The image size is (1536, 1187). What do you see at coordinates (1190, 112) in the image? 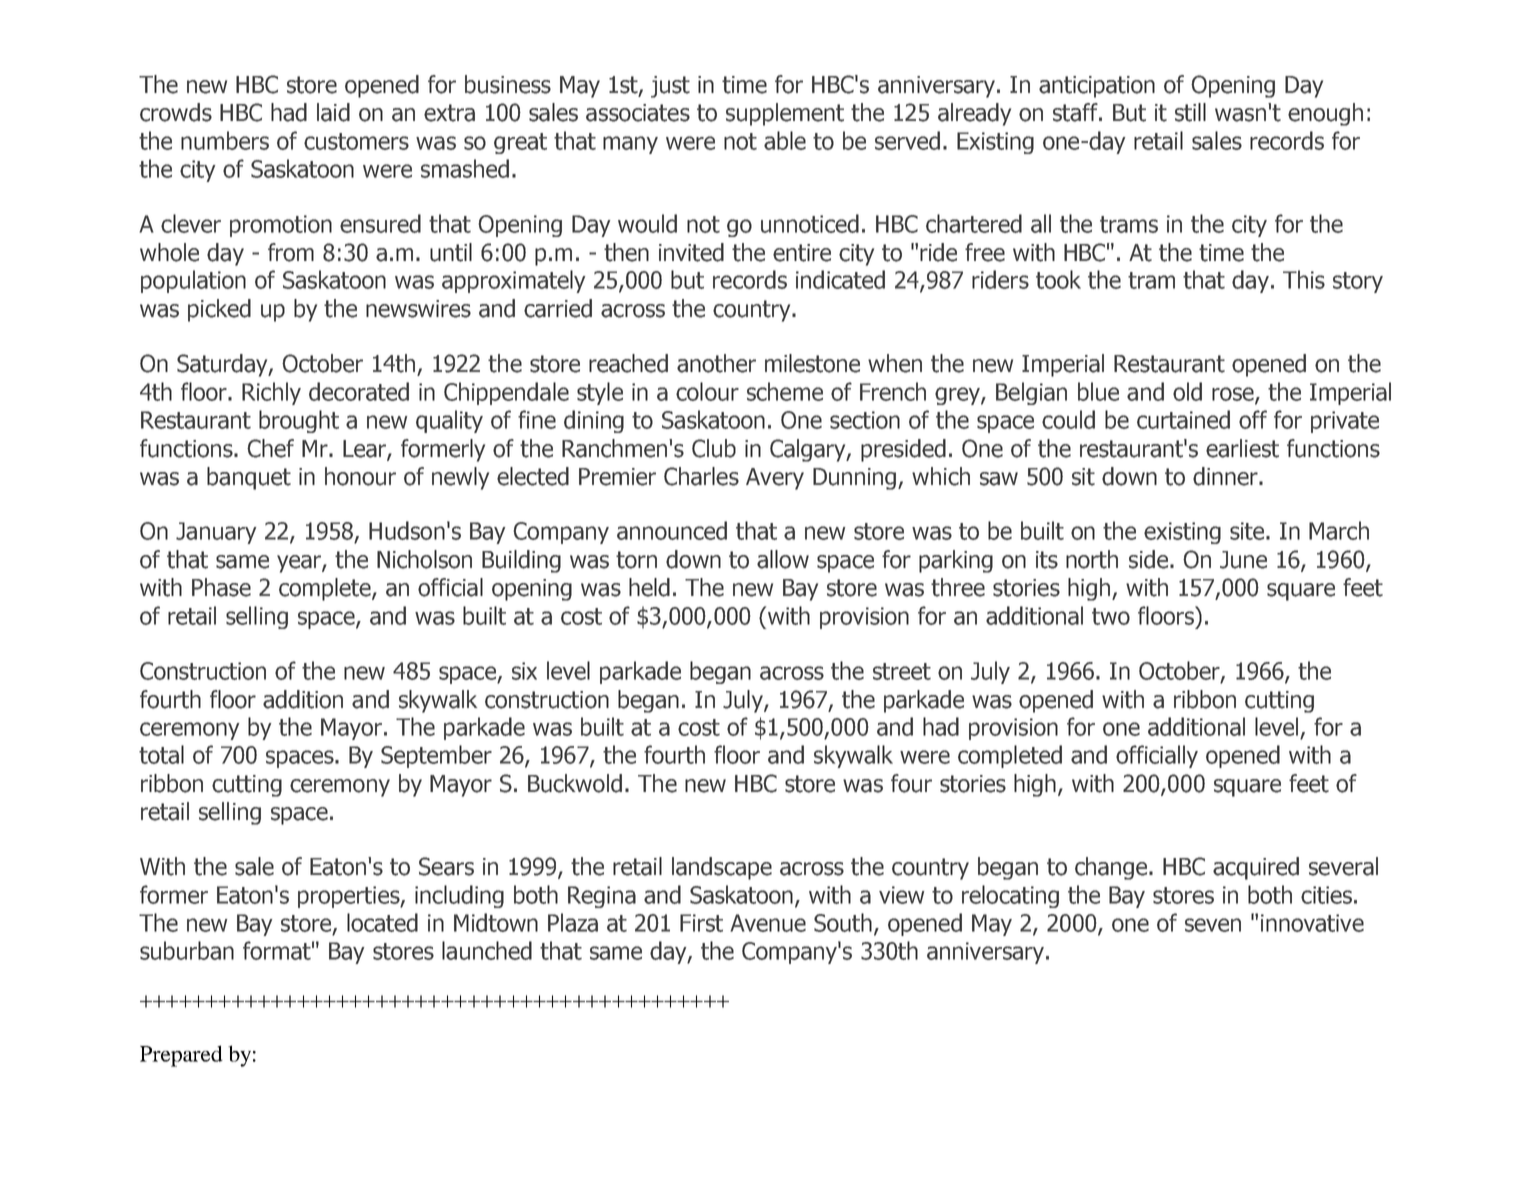
I see `still` at bounding box center [1190, 112].
